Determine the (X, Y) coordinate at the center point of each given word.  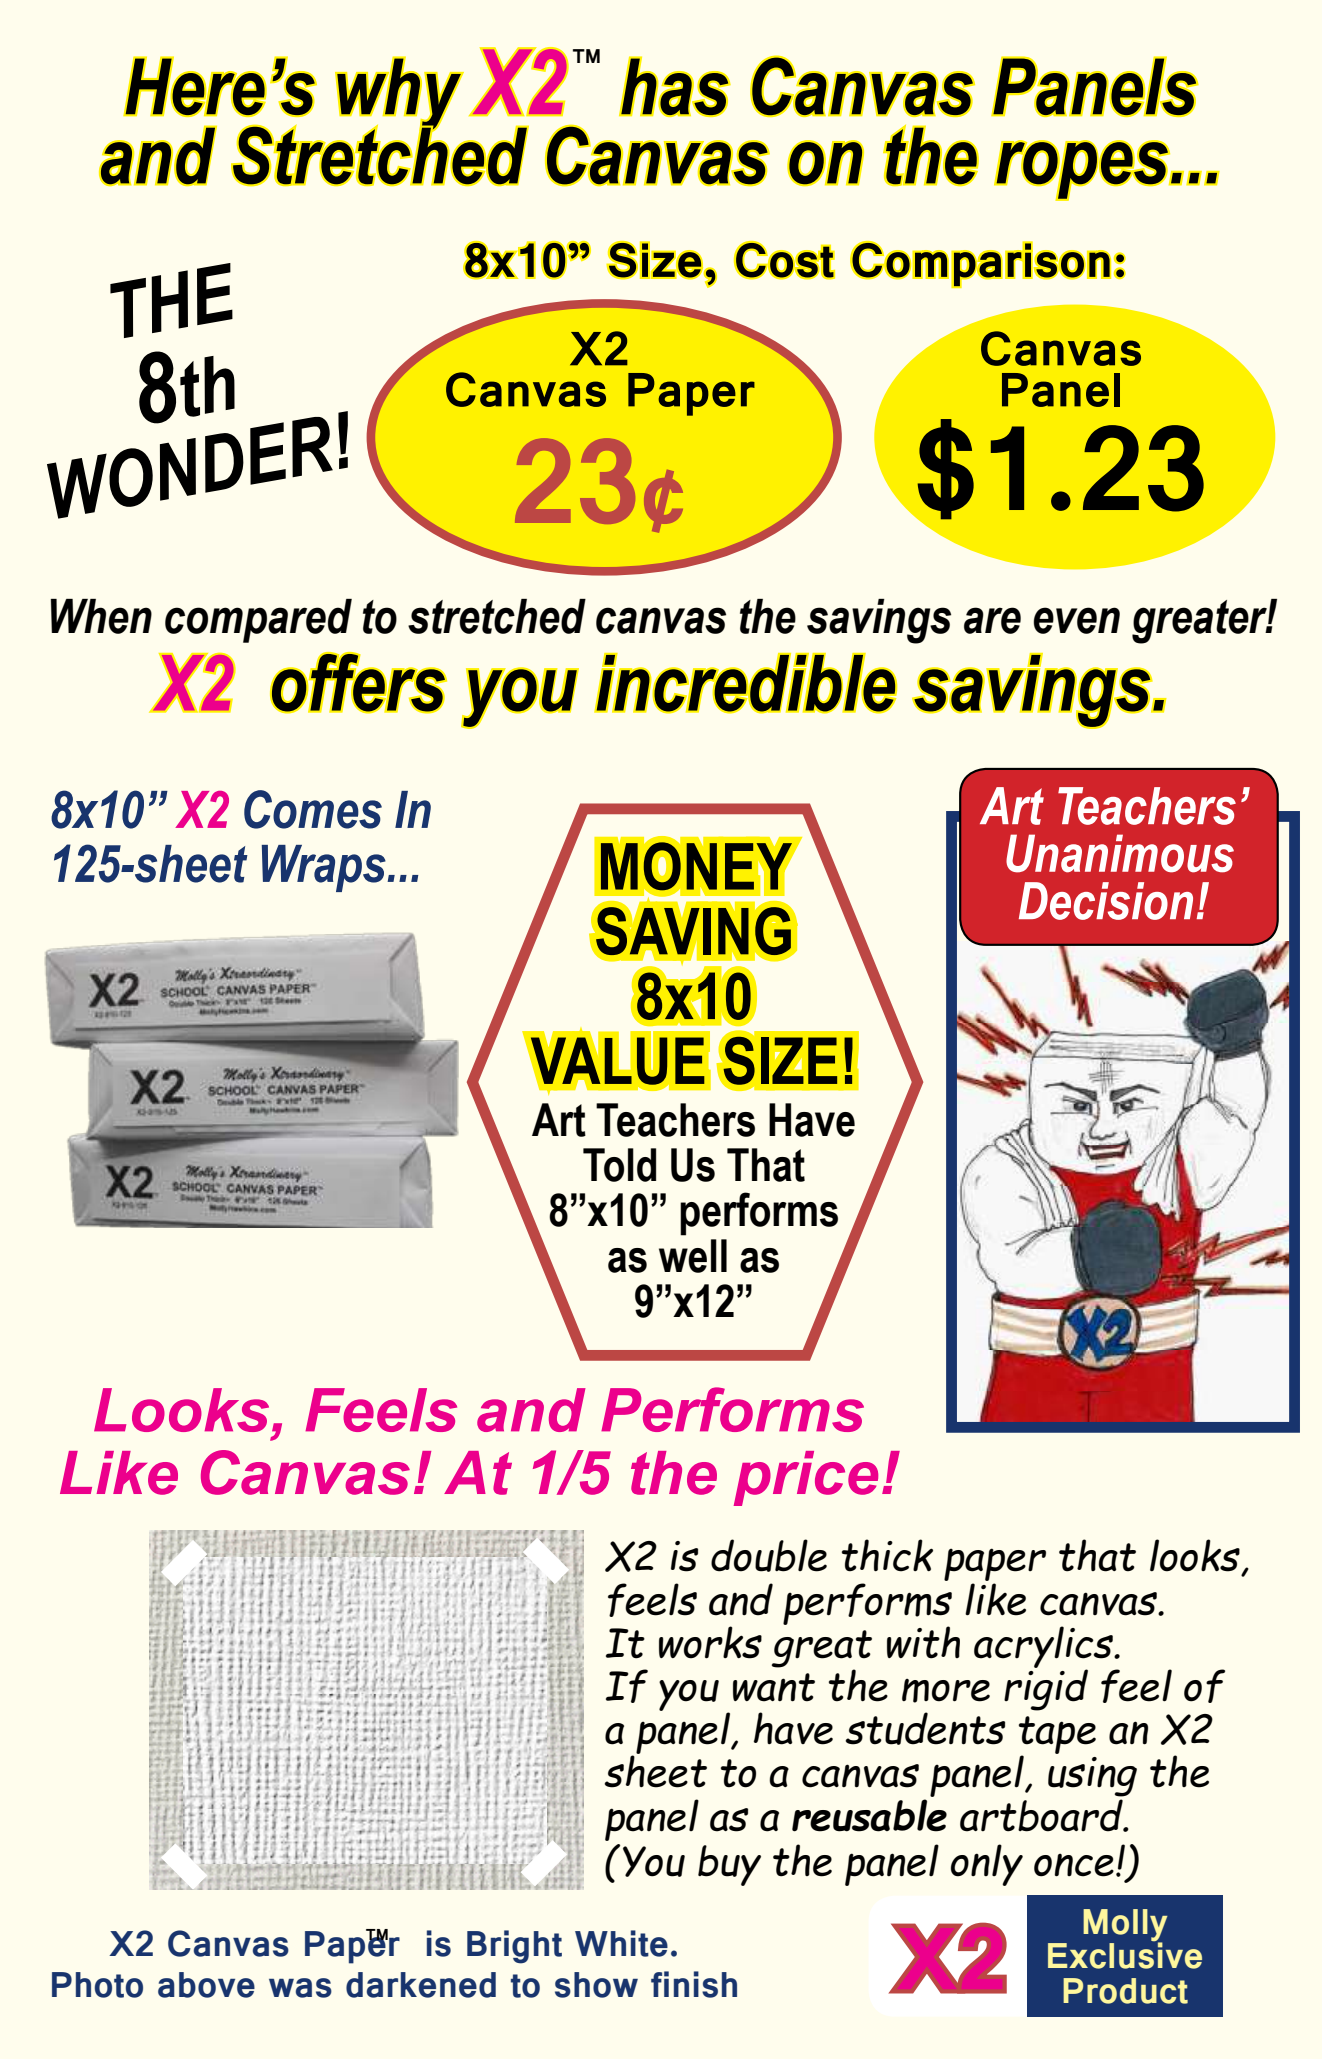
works (710, 1642)
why (399, 94)
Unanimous (1120, 853)
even (1077, 620)
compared (258, 621)
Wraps (325, 868)
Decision (1106, 901)
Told (619, 1165)
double (769, 1555)
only (987, 1865)
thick (887, 1555)
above (206, 1985)
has (675, 86)
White (621, 1943)
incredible (745, 683)
